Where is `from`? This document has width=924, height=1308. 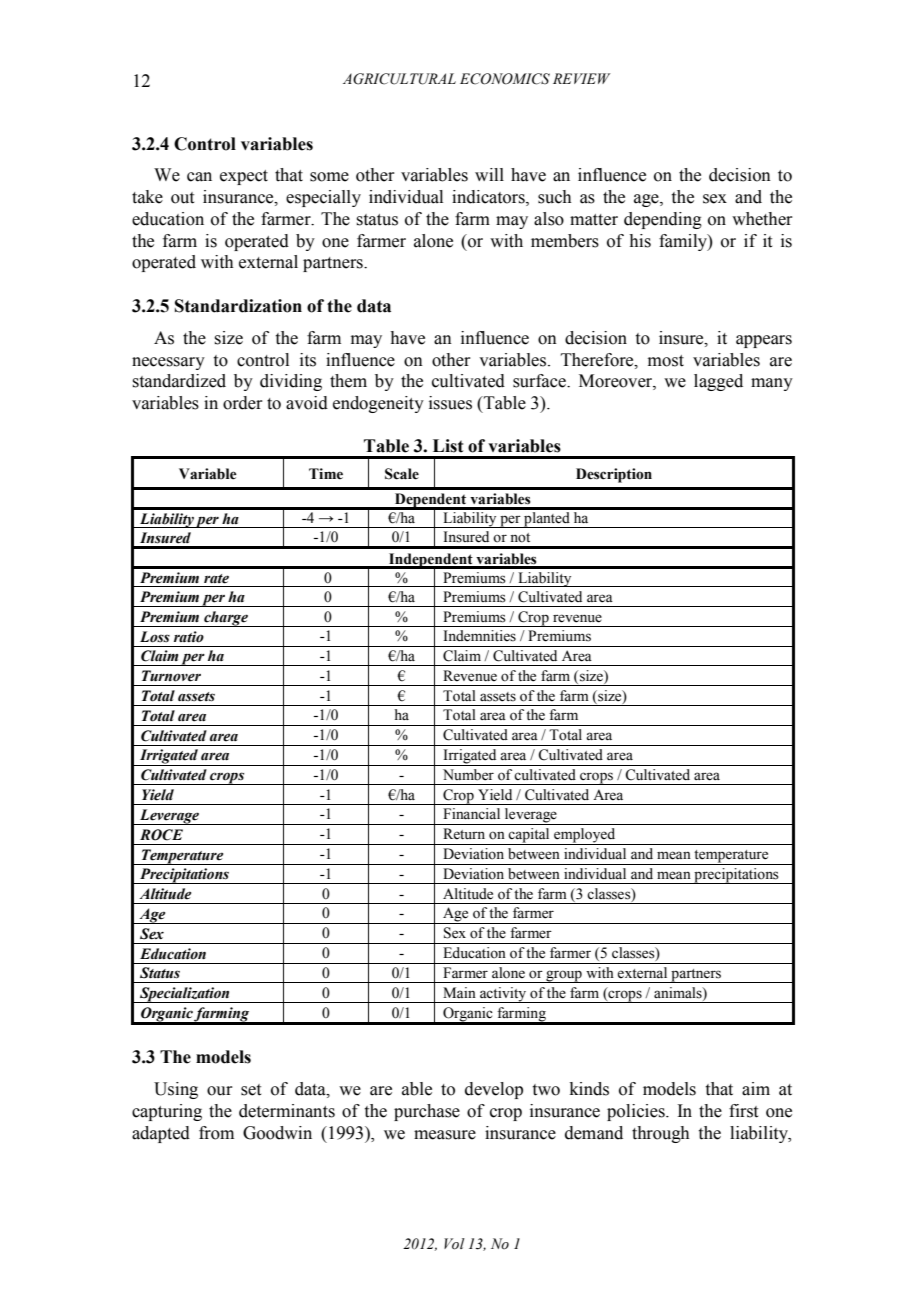 from is located at coordinates (216, 1133).
